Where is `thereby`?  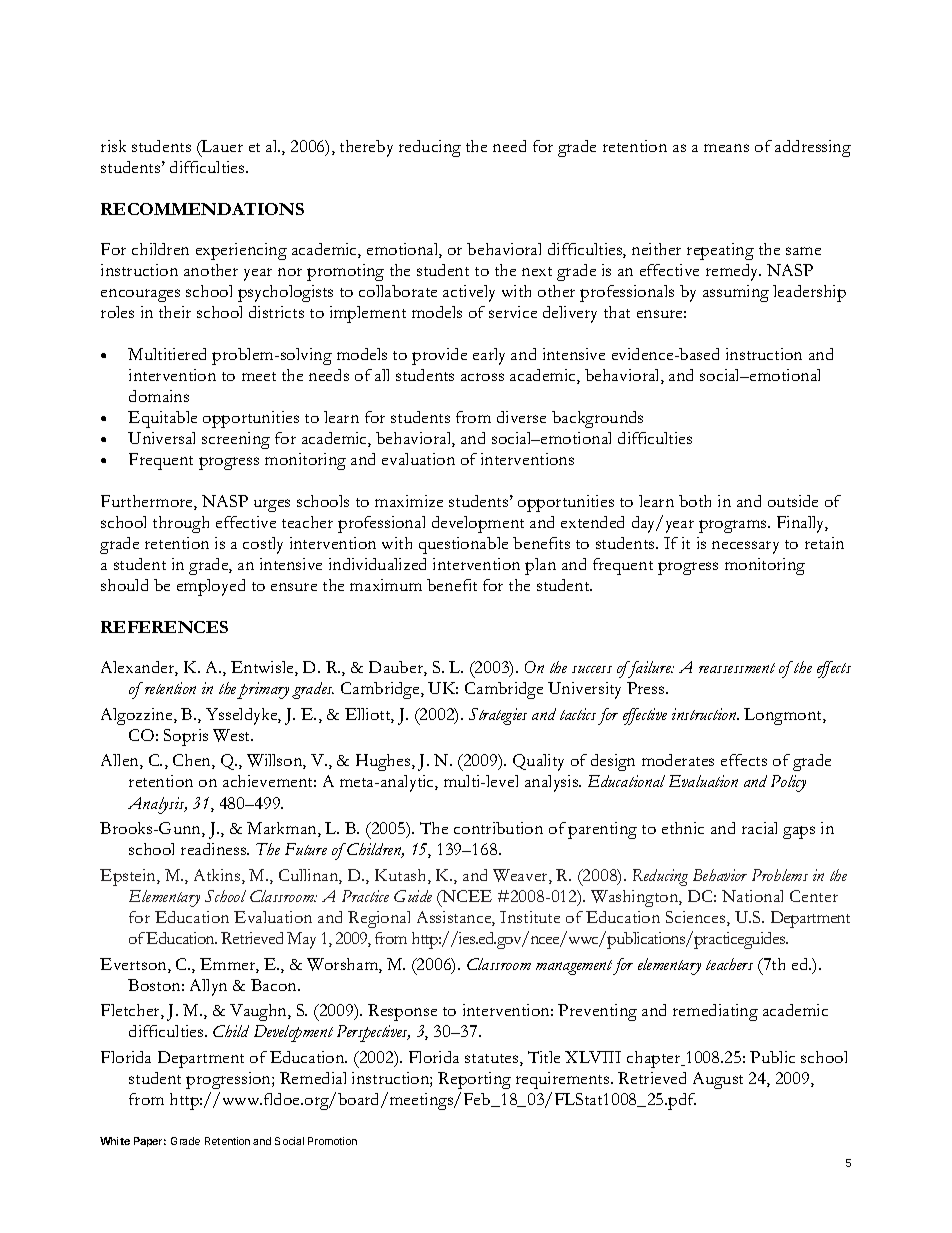 thereby is located at coordinates (366, 148).
